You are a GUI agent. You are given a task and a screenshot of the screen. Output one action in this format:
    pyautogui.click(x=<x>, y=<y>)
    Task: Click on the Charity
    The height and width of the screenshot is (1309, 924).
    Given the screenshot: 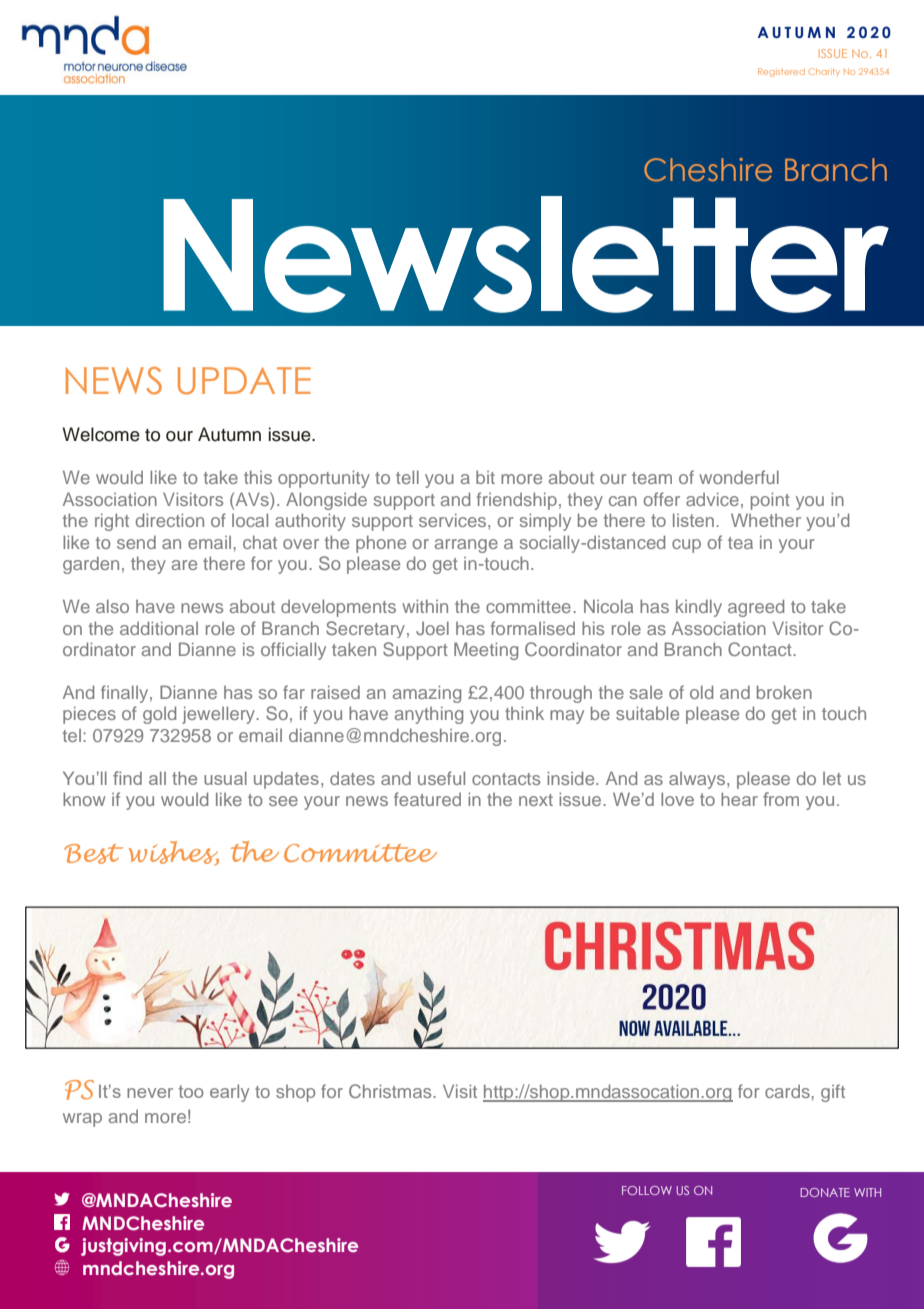 What is the action you would take?
    pyautogui.click(x=824, y=72)
